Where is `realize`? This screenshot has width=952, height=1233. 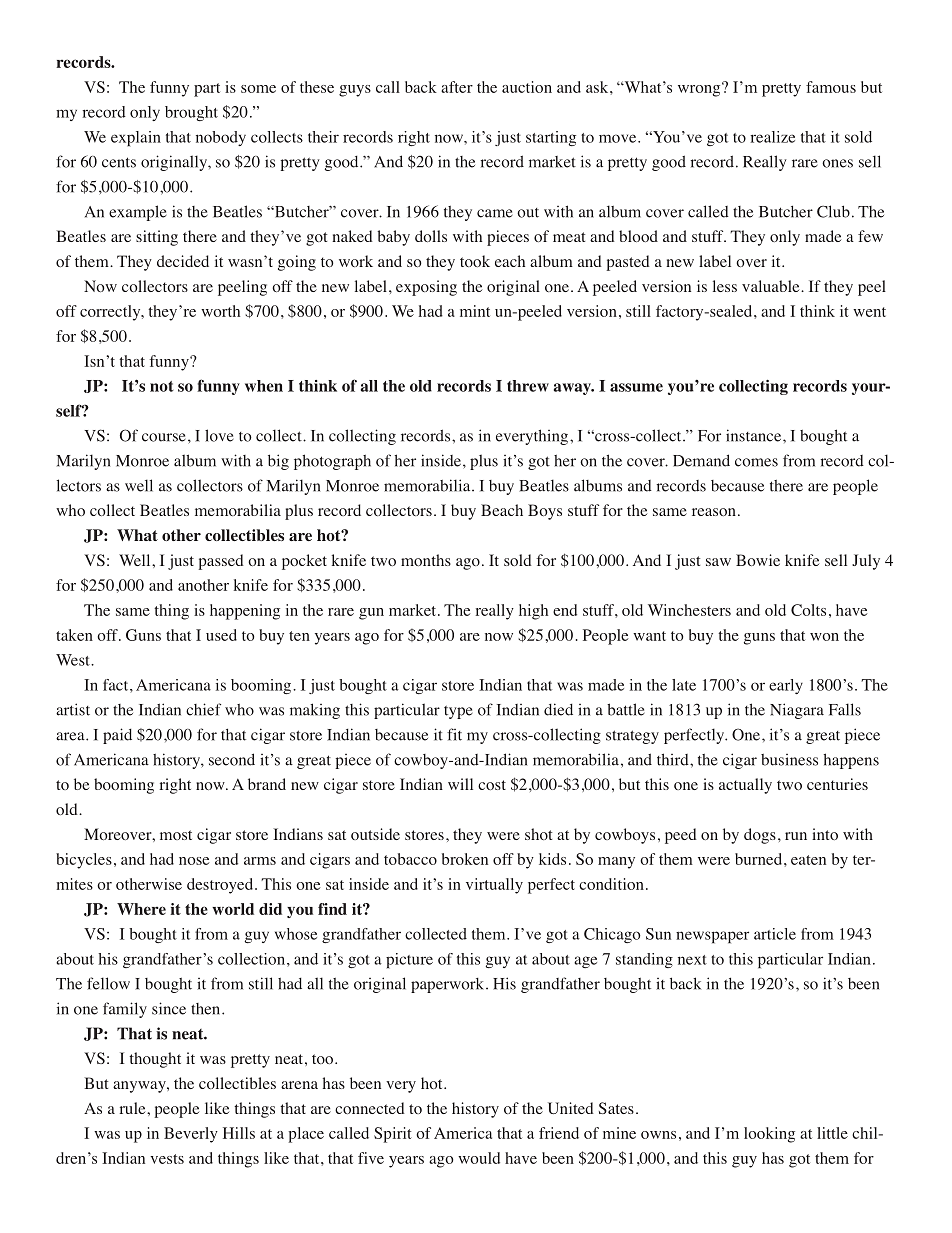 realize is located at coordinates (772, 137).
